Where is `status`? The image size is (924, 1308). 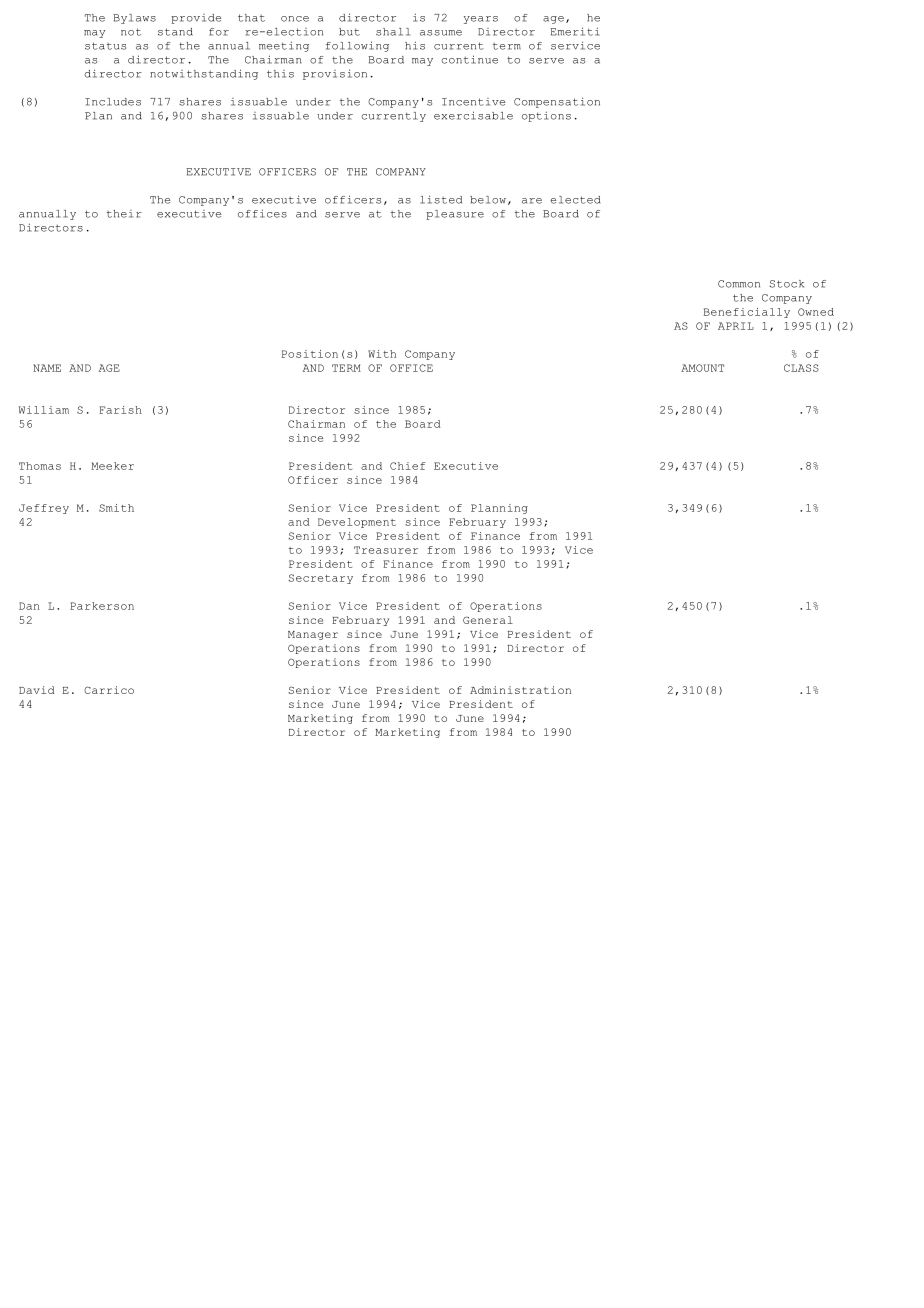 status is located at coordinates (105, 46).
